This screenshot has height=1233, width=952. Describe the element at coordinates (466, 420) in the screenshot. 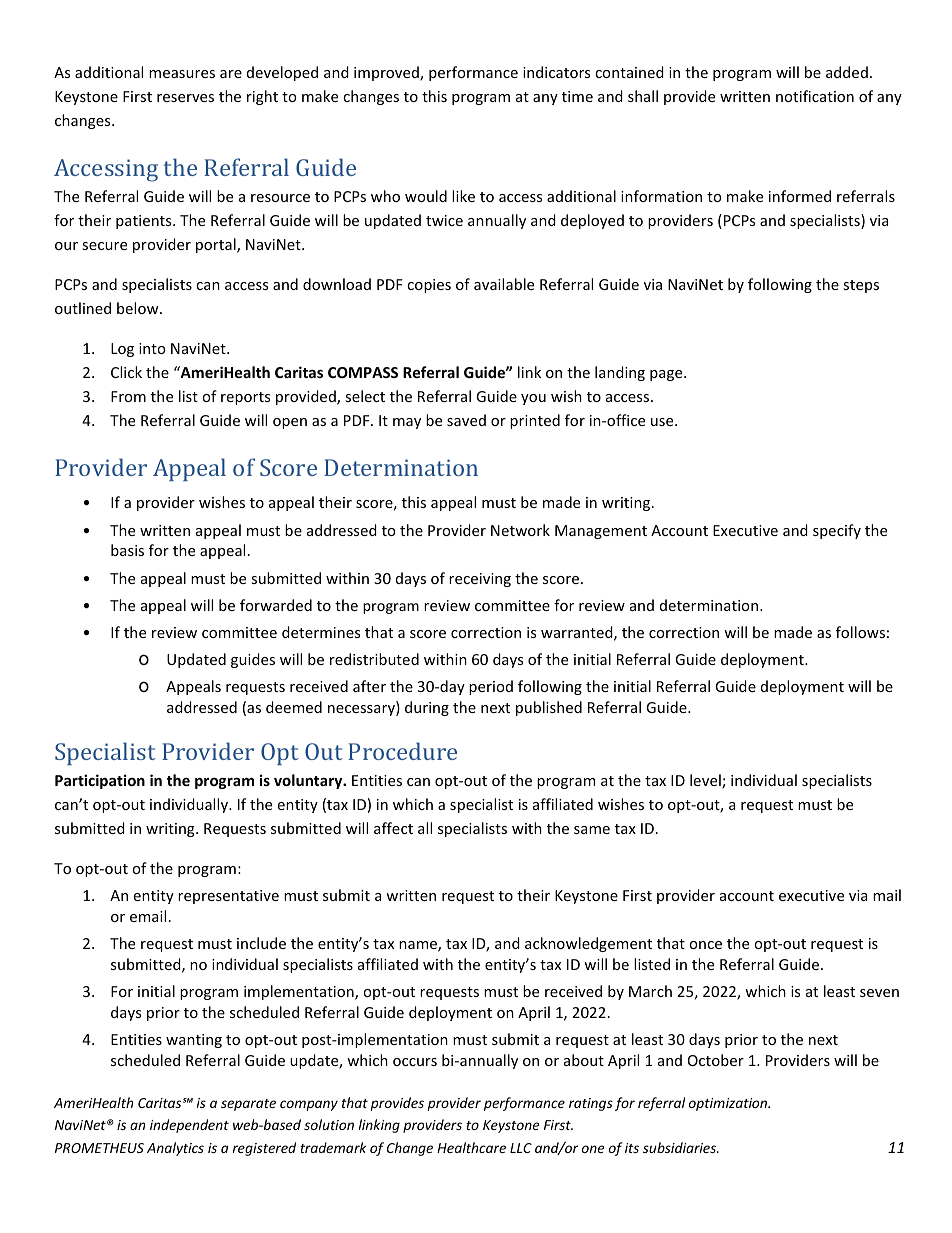

I see `saved` at that location.
